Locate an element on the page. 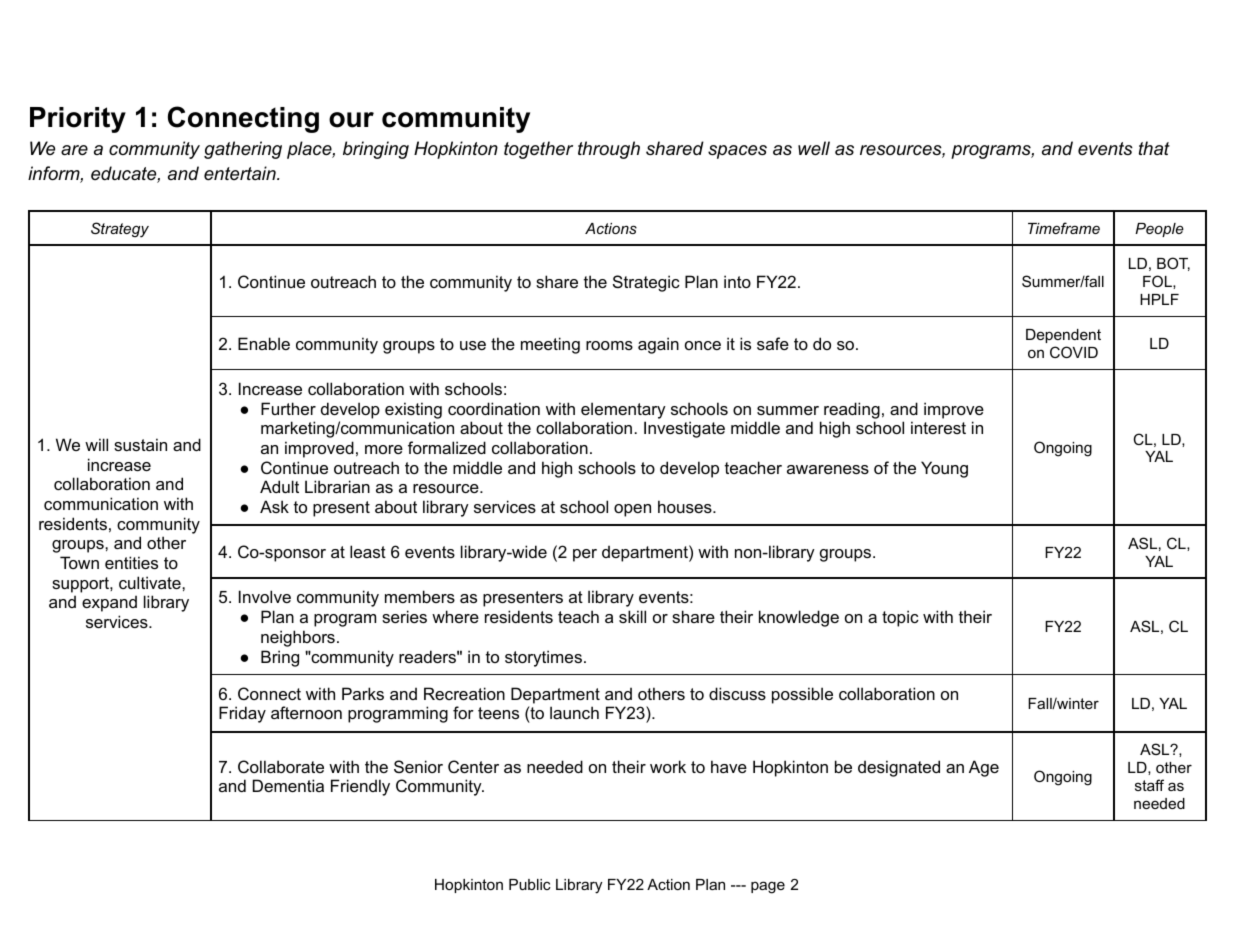 The width and height of the image is (1233, 952). Young is located at coordinates (944, 469).
